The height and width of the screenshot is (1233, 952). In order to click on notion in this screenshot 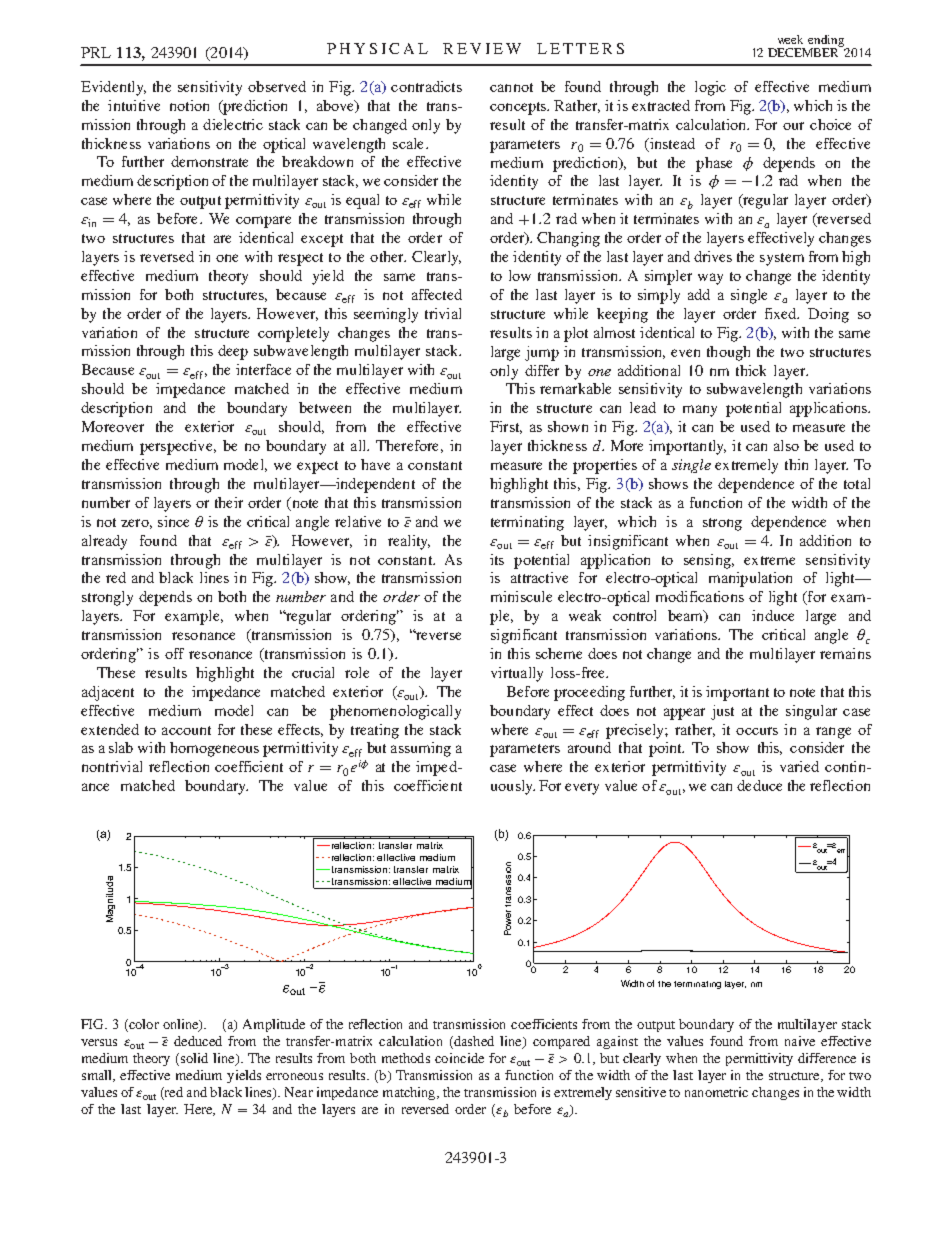, I will do `click(189, 105)`.
